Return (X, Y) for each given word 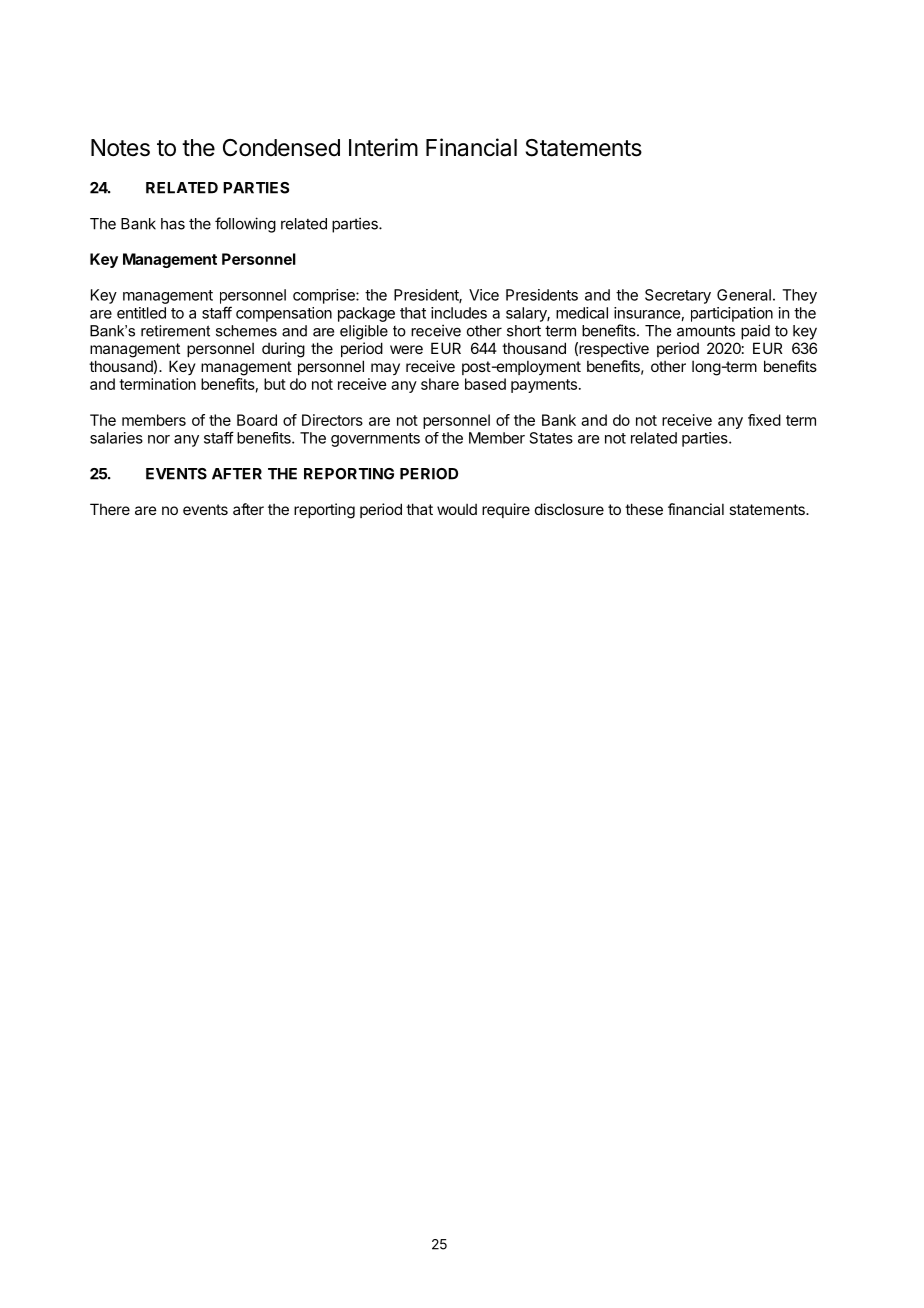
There (110, 509)
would (457, 509)
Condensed (281, 148)
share (440, 384)
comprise (325, 296)
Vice (484, 295)
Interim (383, 147)
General (744, 295)
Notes (120, 148)
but (275, 384)
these (644, 509)
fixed (764, 420)
